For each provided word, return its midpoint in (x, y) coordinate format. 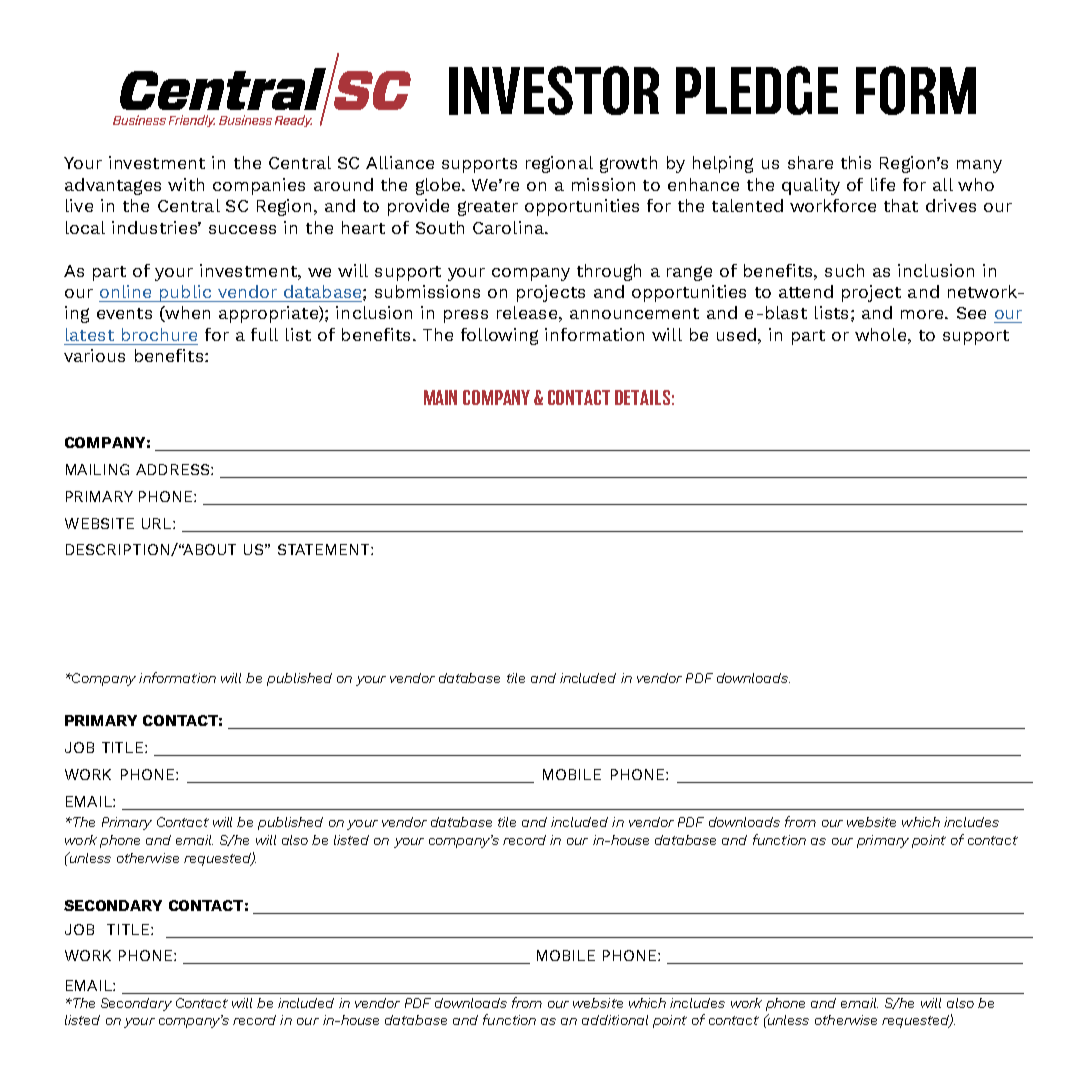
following (499, 336)
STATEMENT (325, 549)
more (923, 314)
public (185, 293)
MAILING (97, 469)
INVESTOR (554, 90)
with (186, 184)
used (736, 334)
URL (158, 523)
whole (882, 334)
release (527, 312)
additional (615, 1020)
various (94, 355)
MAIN (440, 397)
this (856, 162)
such (844, 270)
